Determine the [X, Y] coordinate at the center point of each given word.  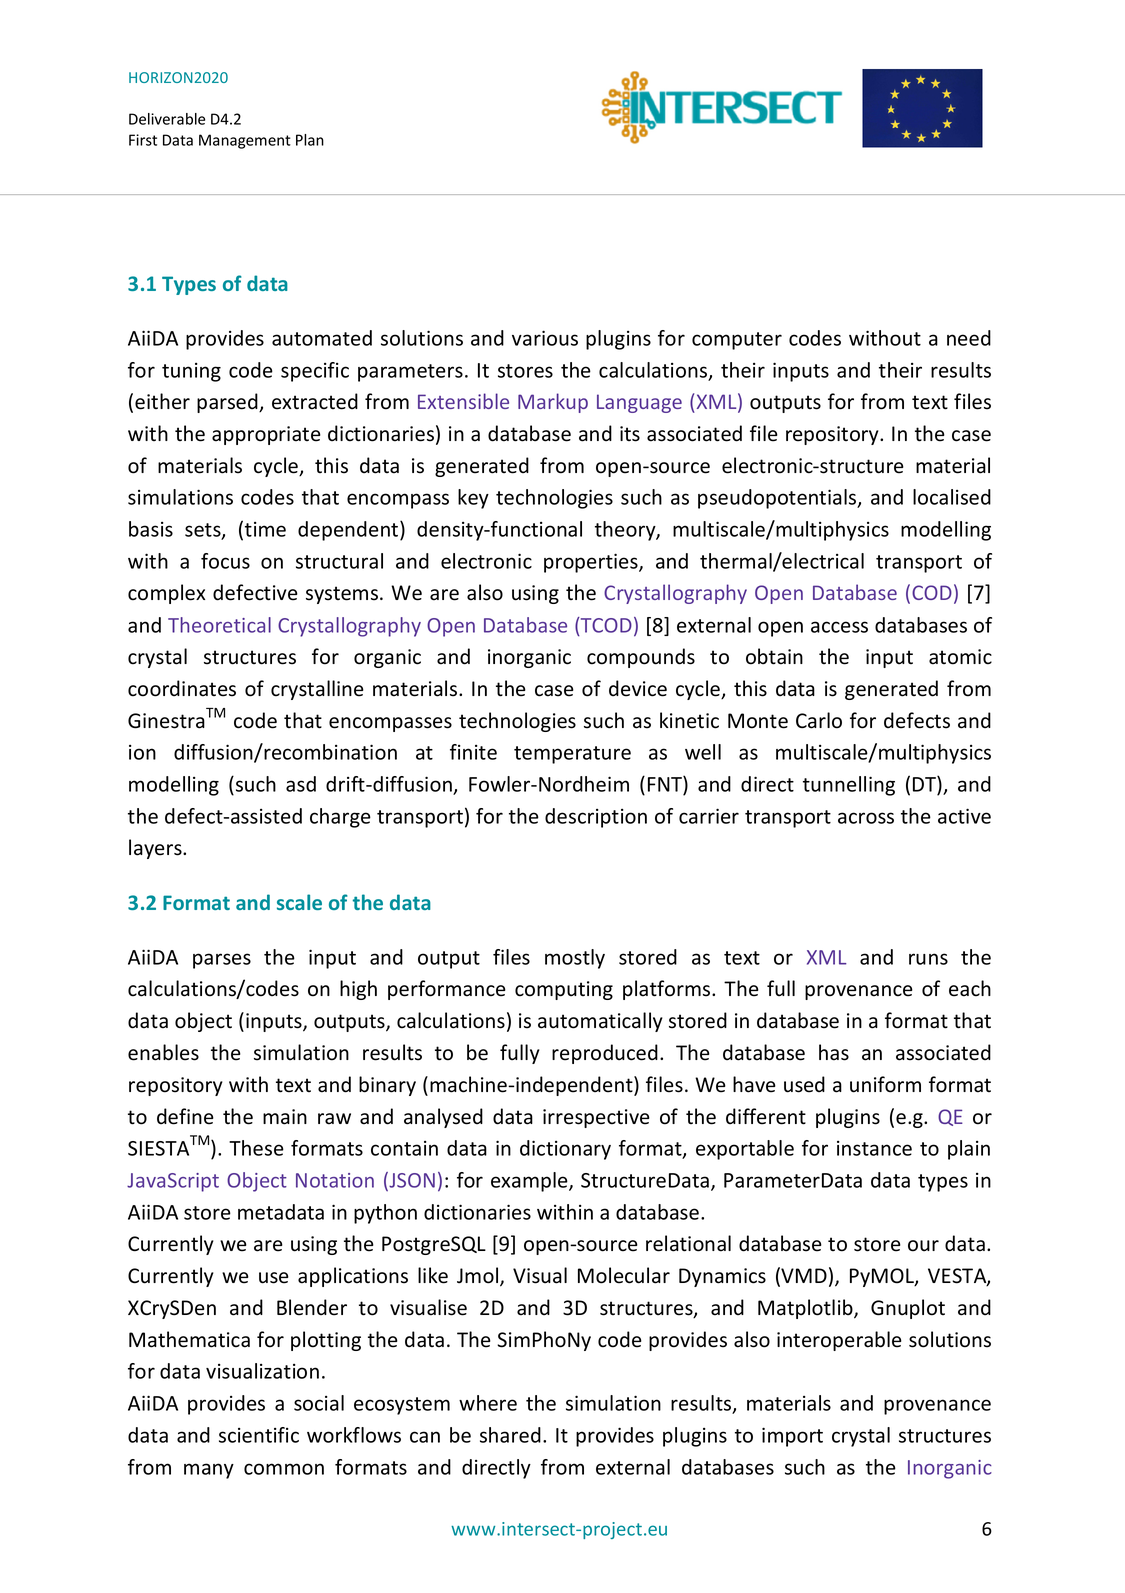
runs [928, 959]
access [839, 627]
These [256, 1148]
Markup [553, 403]
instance [874, 1148]
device [638, 688]
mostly [575, 959]
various [545, 338]
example [530, 1182]
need [969, 338]
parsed [228, 403]
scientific [259, 1435]
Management [245, 141]
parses [222, 961]
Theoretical [219, 625]
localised [952, 497]
